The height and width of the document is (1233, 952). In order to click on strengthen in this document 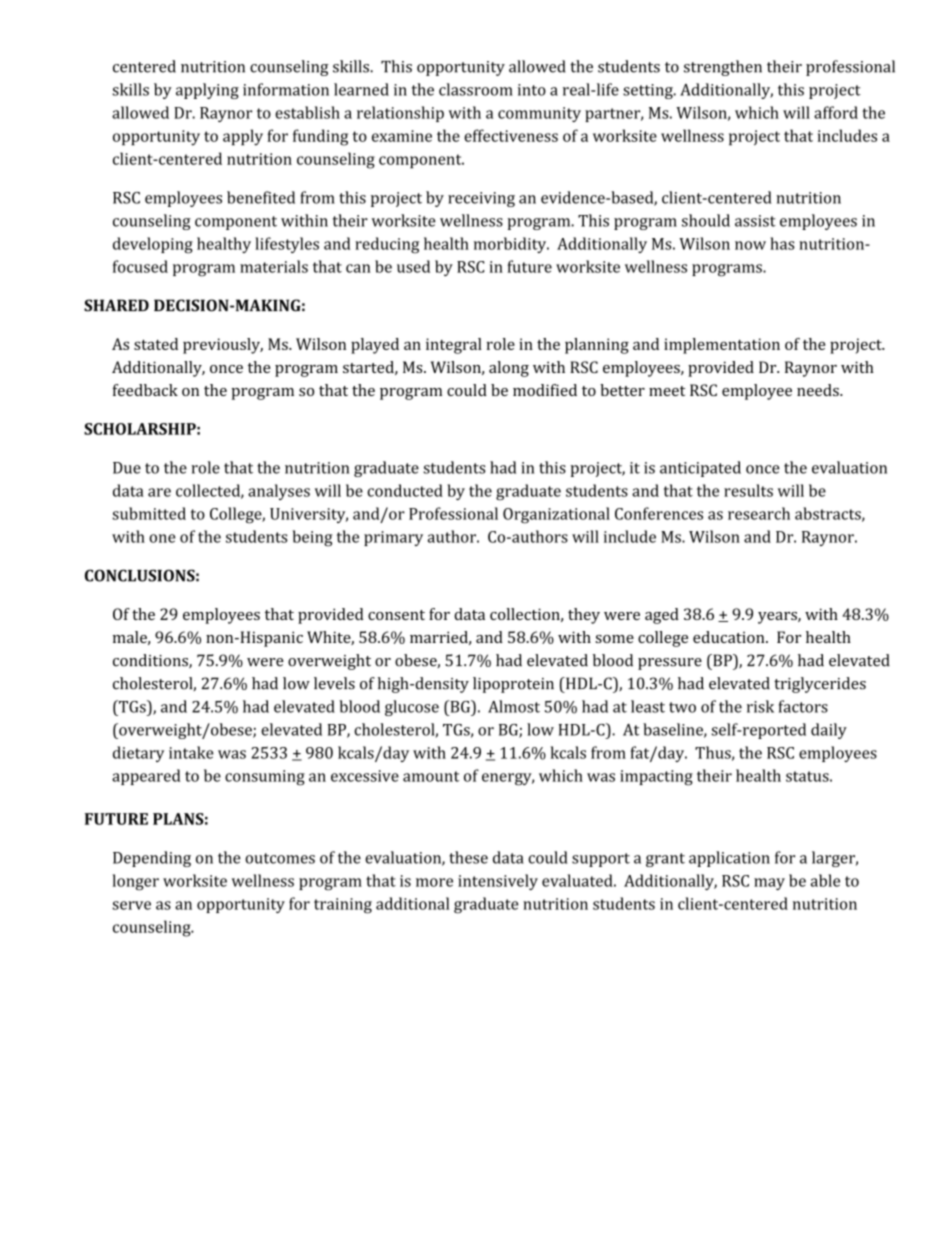, I will do `click(723, 68)`.
